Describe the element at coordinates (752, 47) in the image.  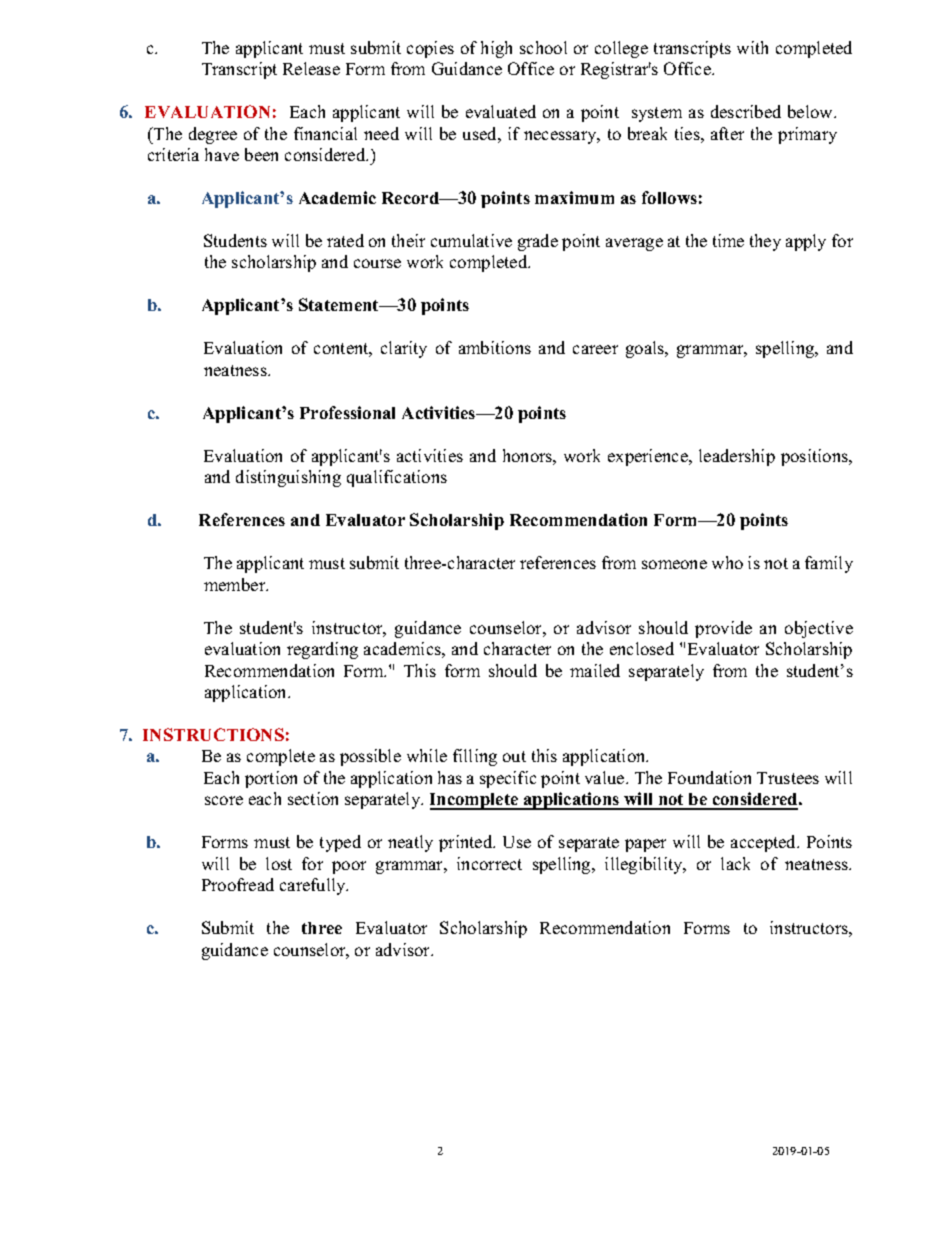
I see `with` at that location.
